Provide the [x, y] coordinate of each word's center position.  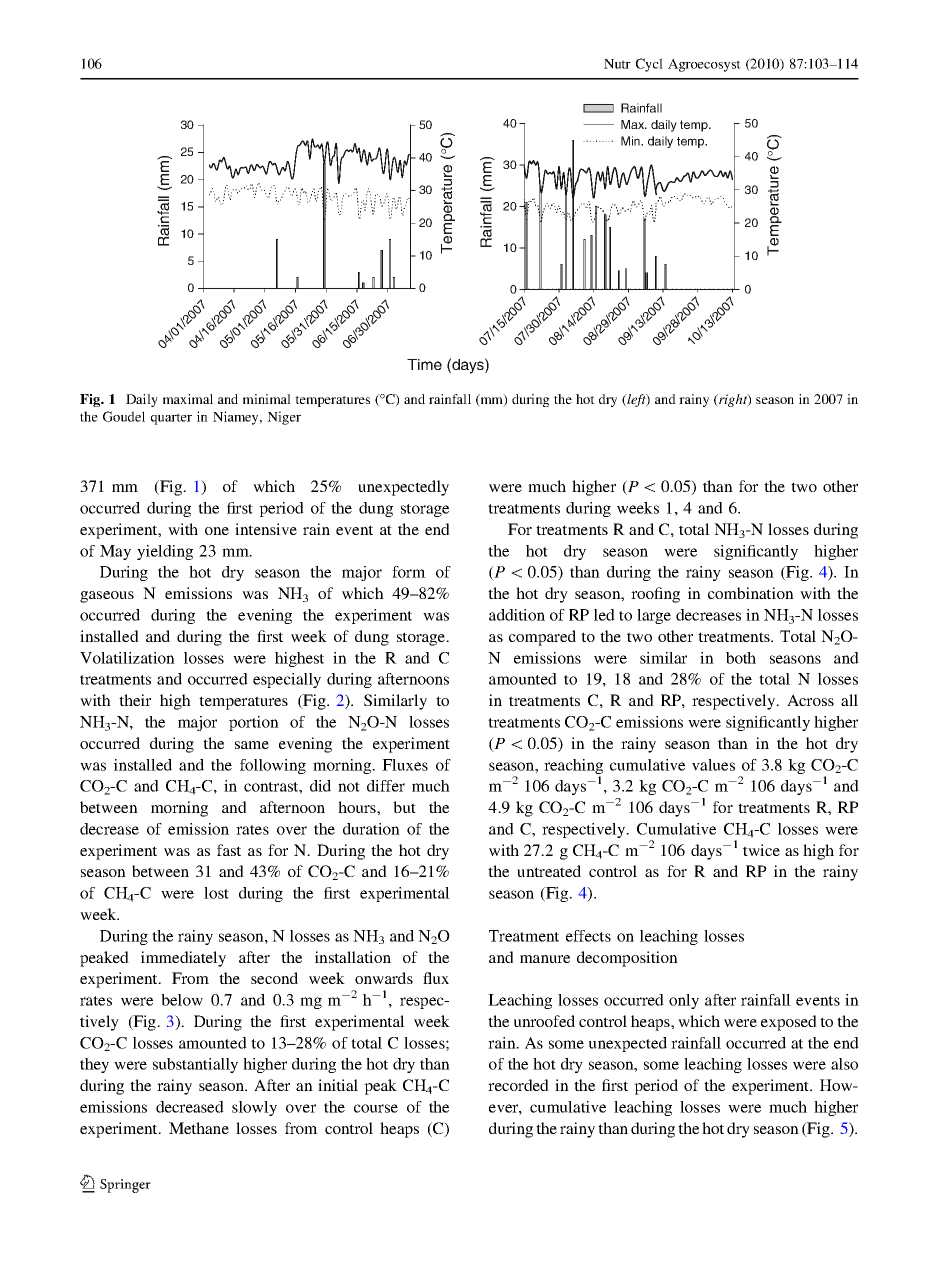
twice [761, 850]
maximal [188, 399]
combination [751, 593]
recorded [518, 1085]
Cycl [649, 65]
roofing [655, 595]
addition [517, 615]
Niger [284, 418]
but [404, 807]
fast [229, 850]
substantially [195, 1065]
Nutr [617, 64]
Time [424, 364]
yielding [165, 552]
